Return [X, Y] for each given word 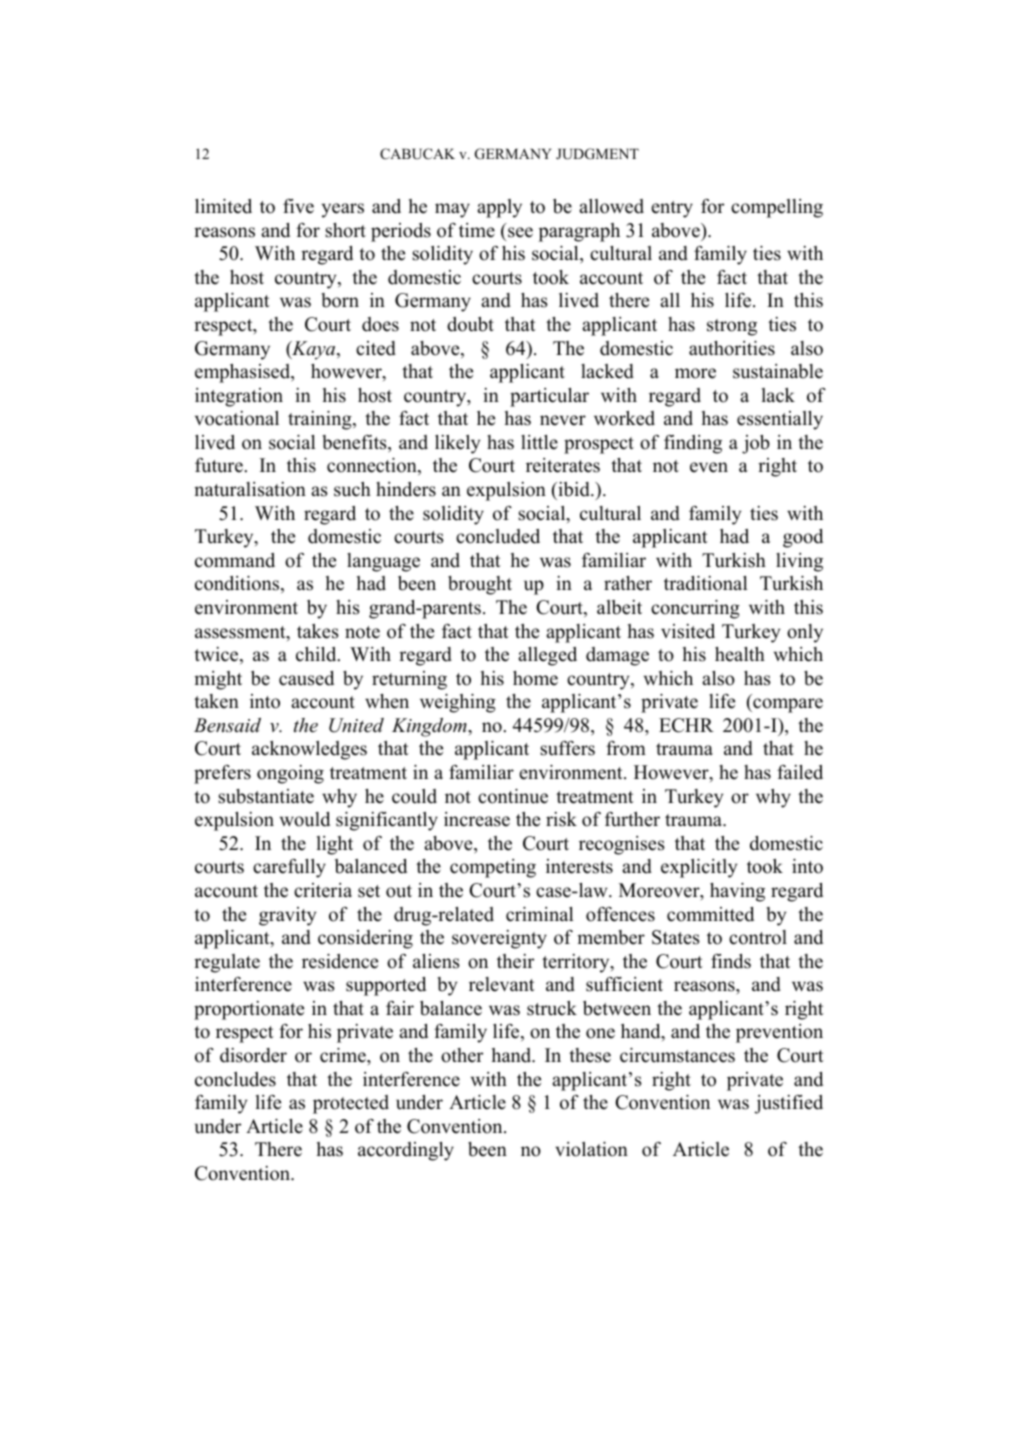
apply [499, 208]
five [298, 206]
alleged [547, 656]
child [317, 654]
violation [591, 1149]
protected [351, 1104]
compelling [777, 208]
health [740, 654]
